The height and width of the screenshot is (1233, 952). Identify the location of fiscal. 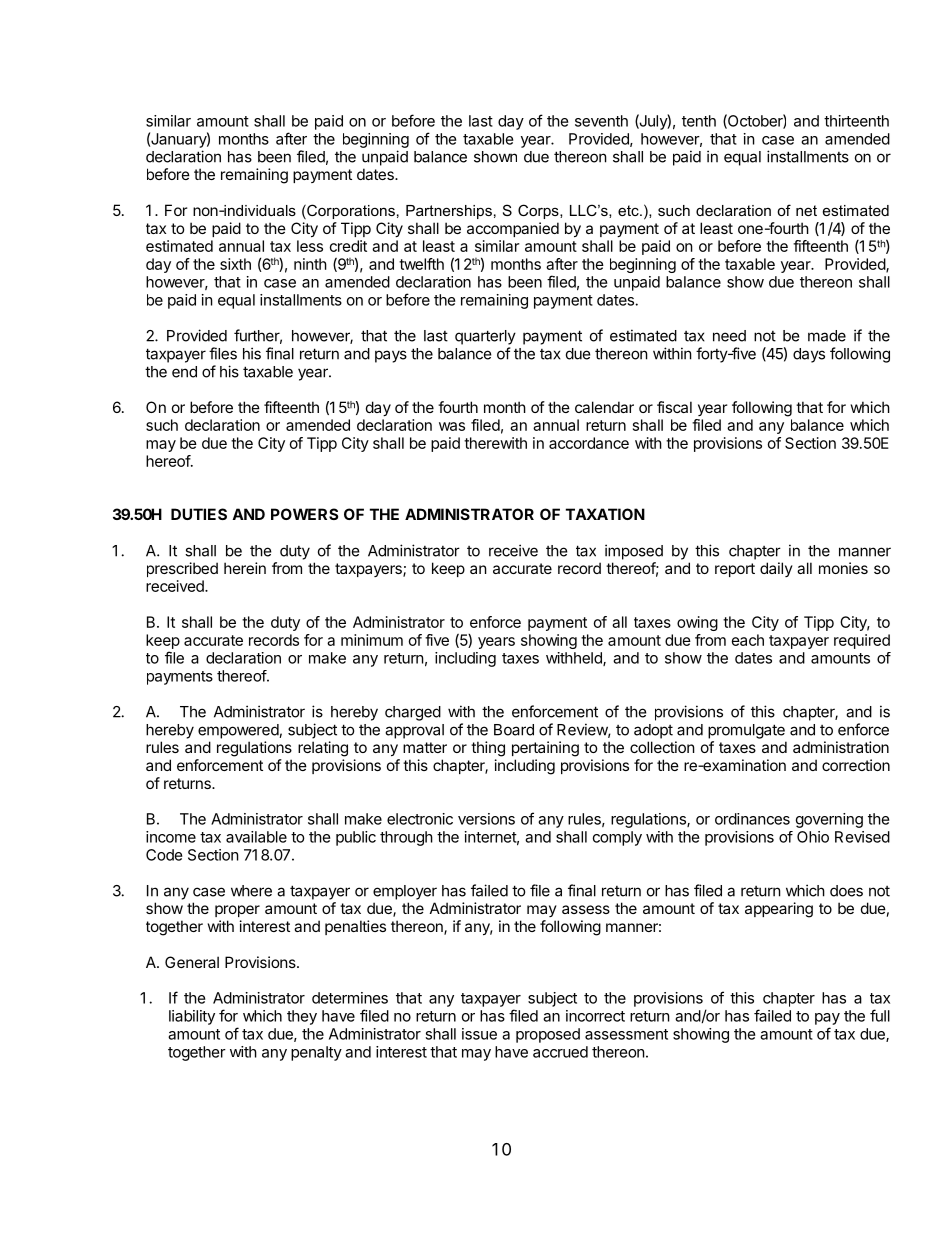
(674, 407).
